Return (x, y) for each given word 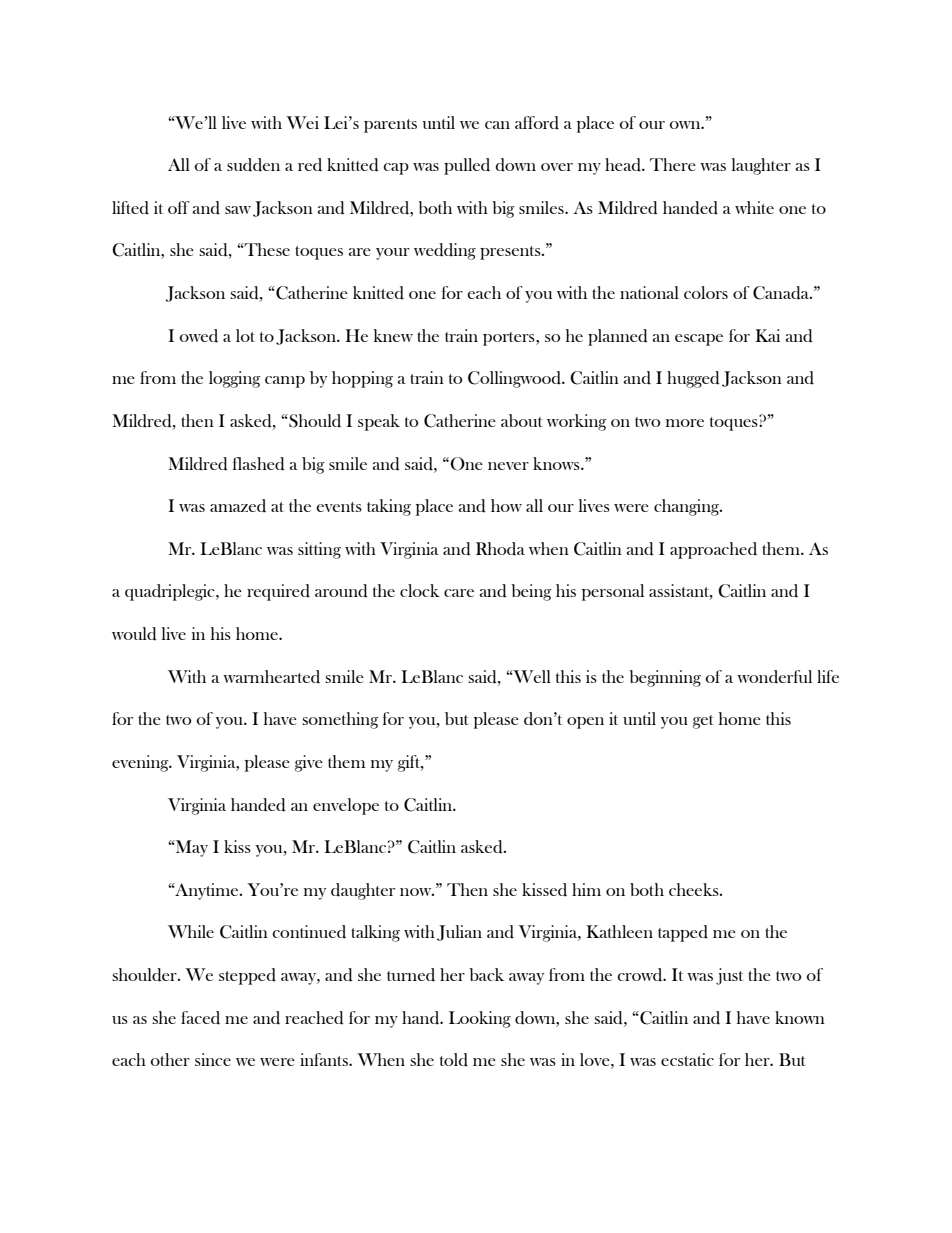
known (800, 1017)
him (586, 889)
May (191, 848)
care (459, 593)
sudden (253, 165)
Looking (480, 1019)
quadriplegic (171, 592)
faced (200, 1018)
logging (235, 379)
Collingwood (515, 379)
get (703, 722)
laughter (761, 166)
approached (713, 550)
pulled (467, 166)
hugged (693, 379)
